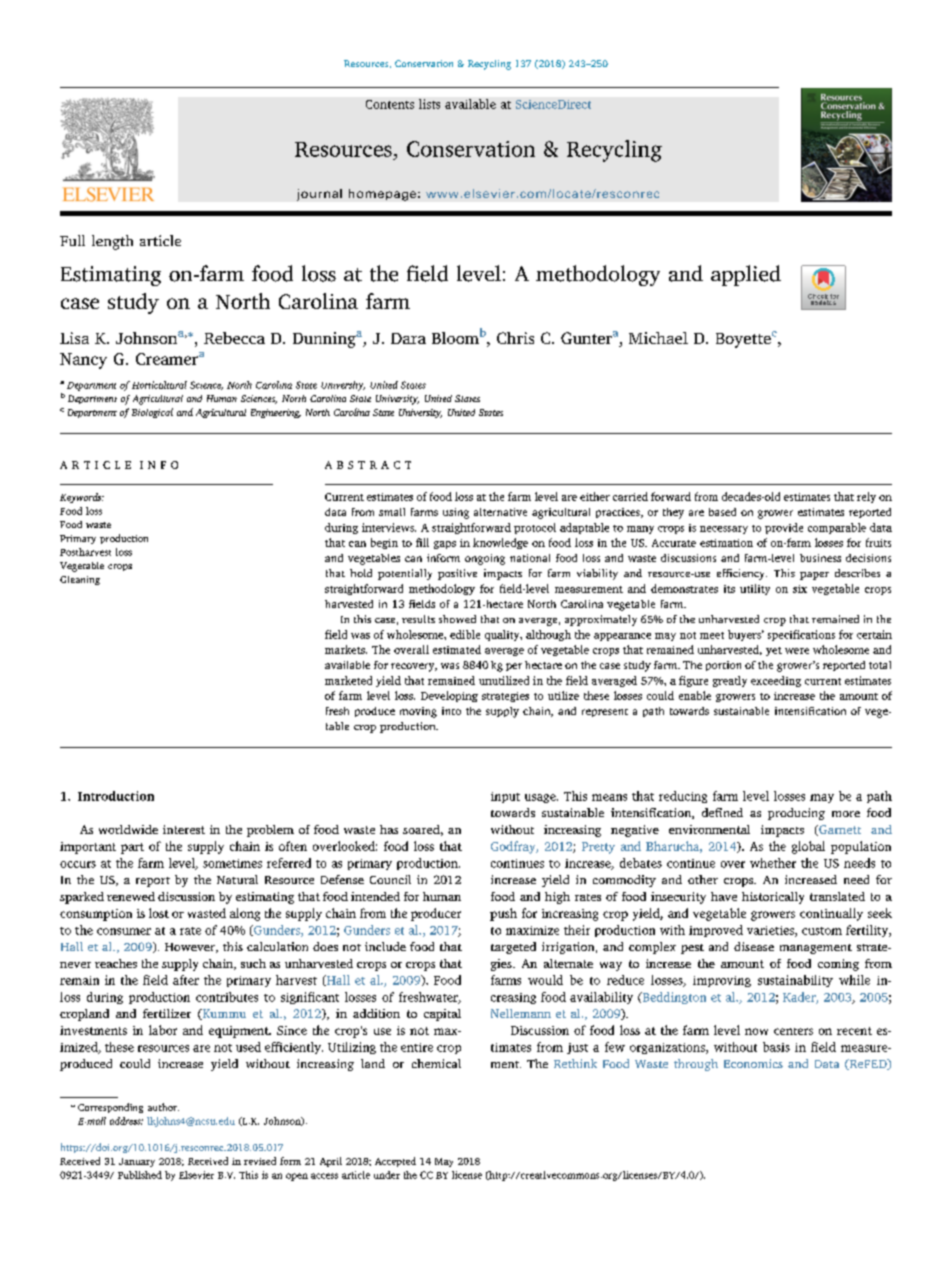 This image has width=952, height=1270. What do you see at coordinates (395, 1162) in the image?
I see `Accepted` at bounding box center [395, 1162].
